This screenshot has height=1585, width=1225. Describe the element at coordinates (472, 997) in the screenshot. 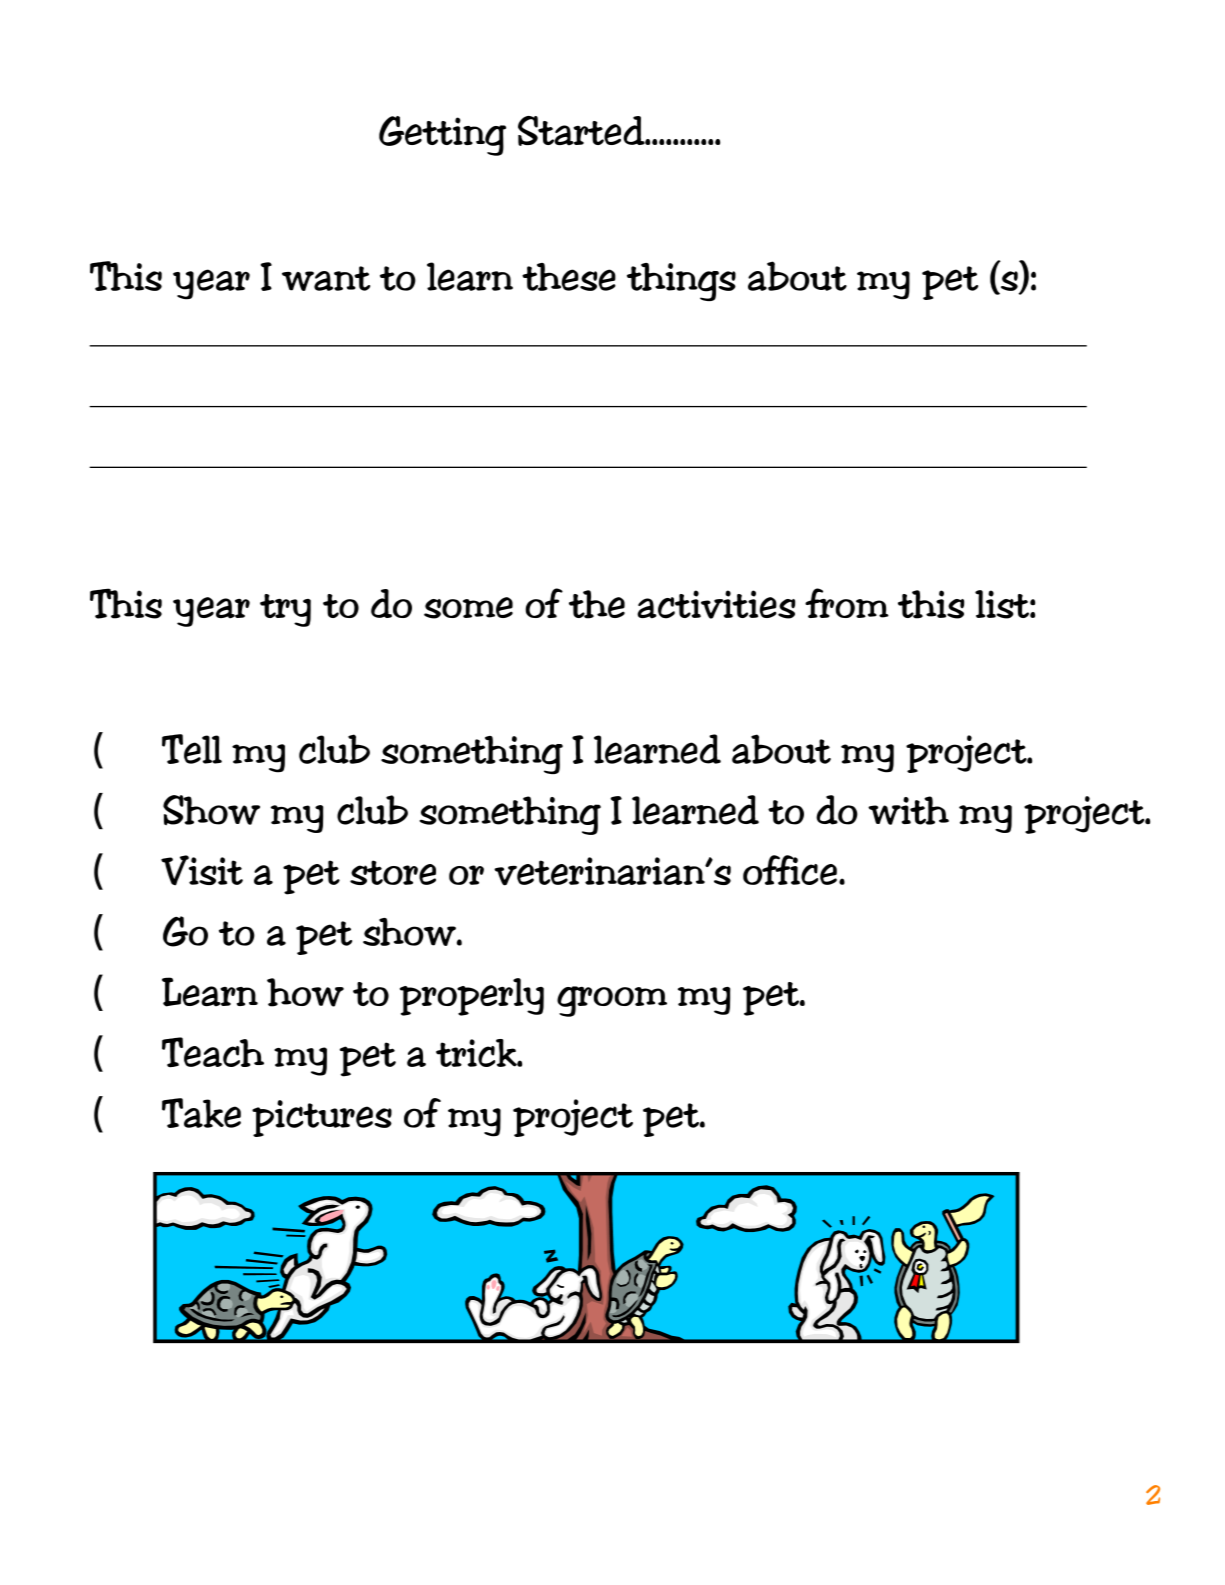

I see `properly` at that location.
